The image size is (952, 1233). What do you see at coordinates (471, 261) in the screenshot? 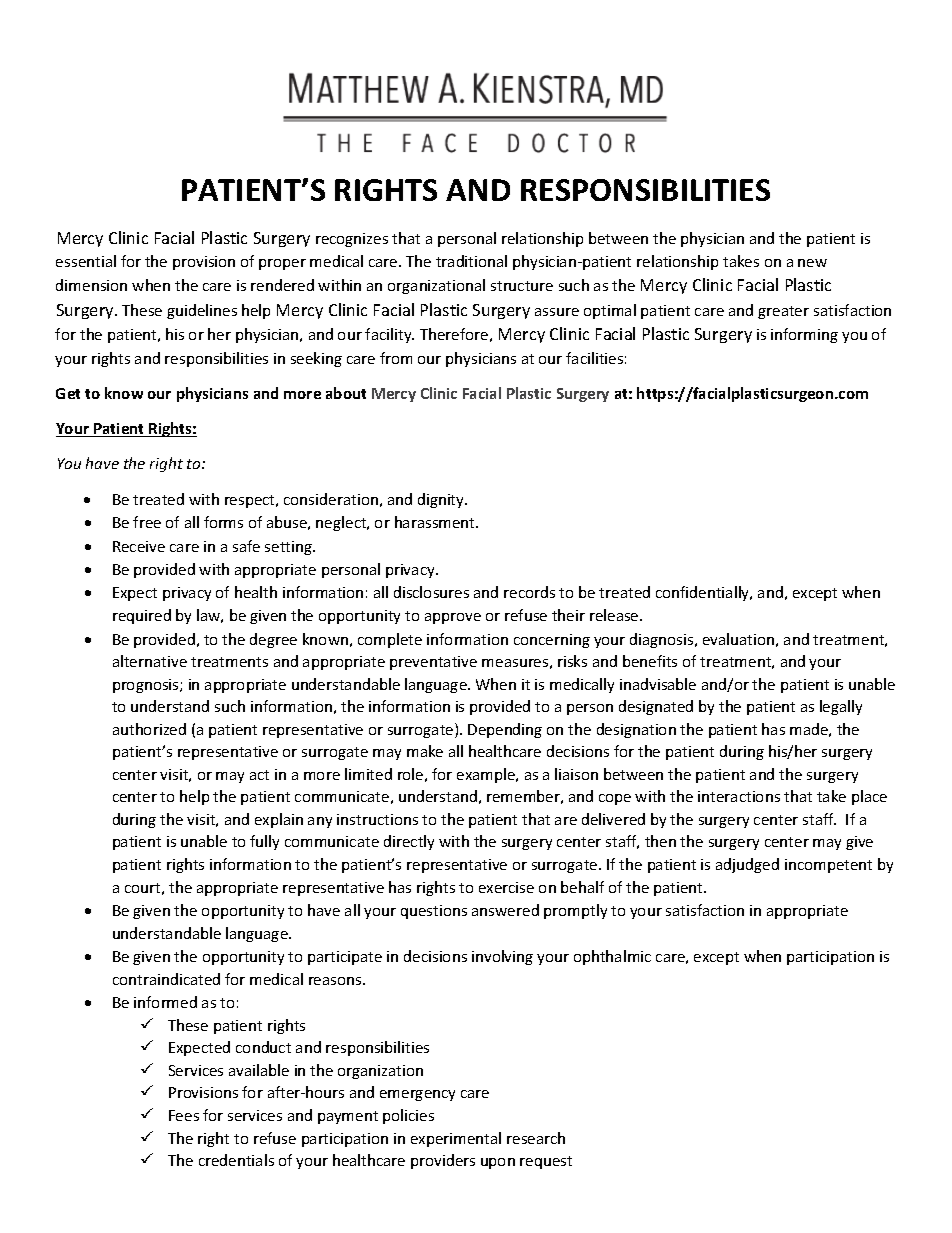
I see `traditional` at bounding box center [471, 261].
